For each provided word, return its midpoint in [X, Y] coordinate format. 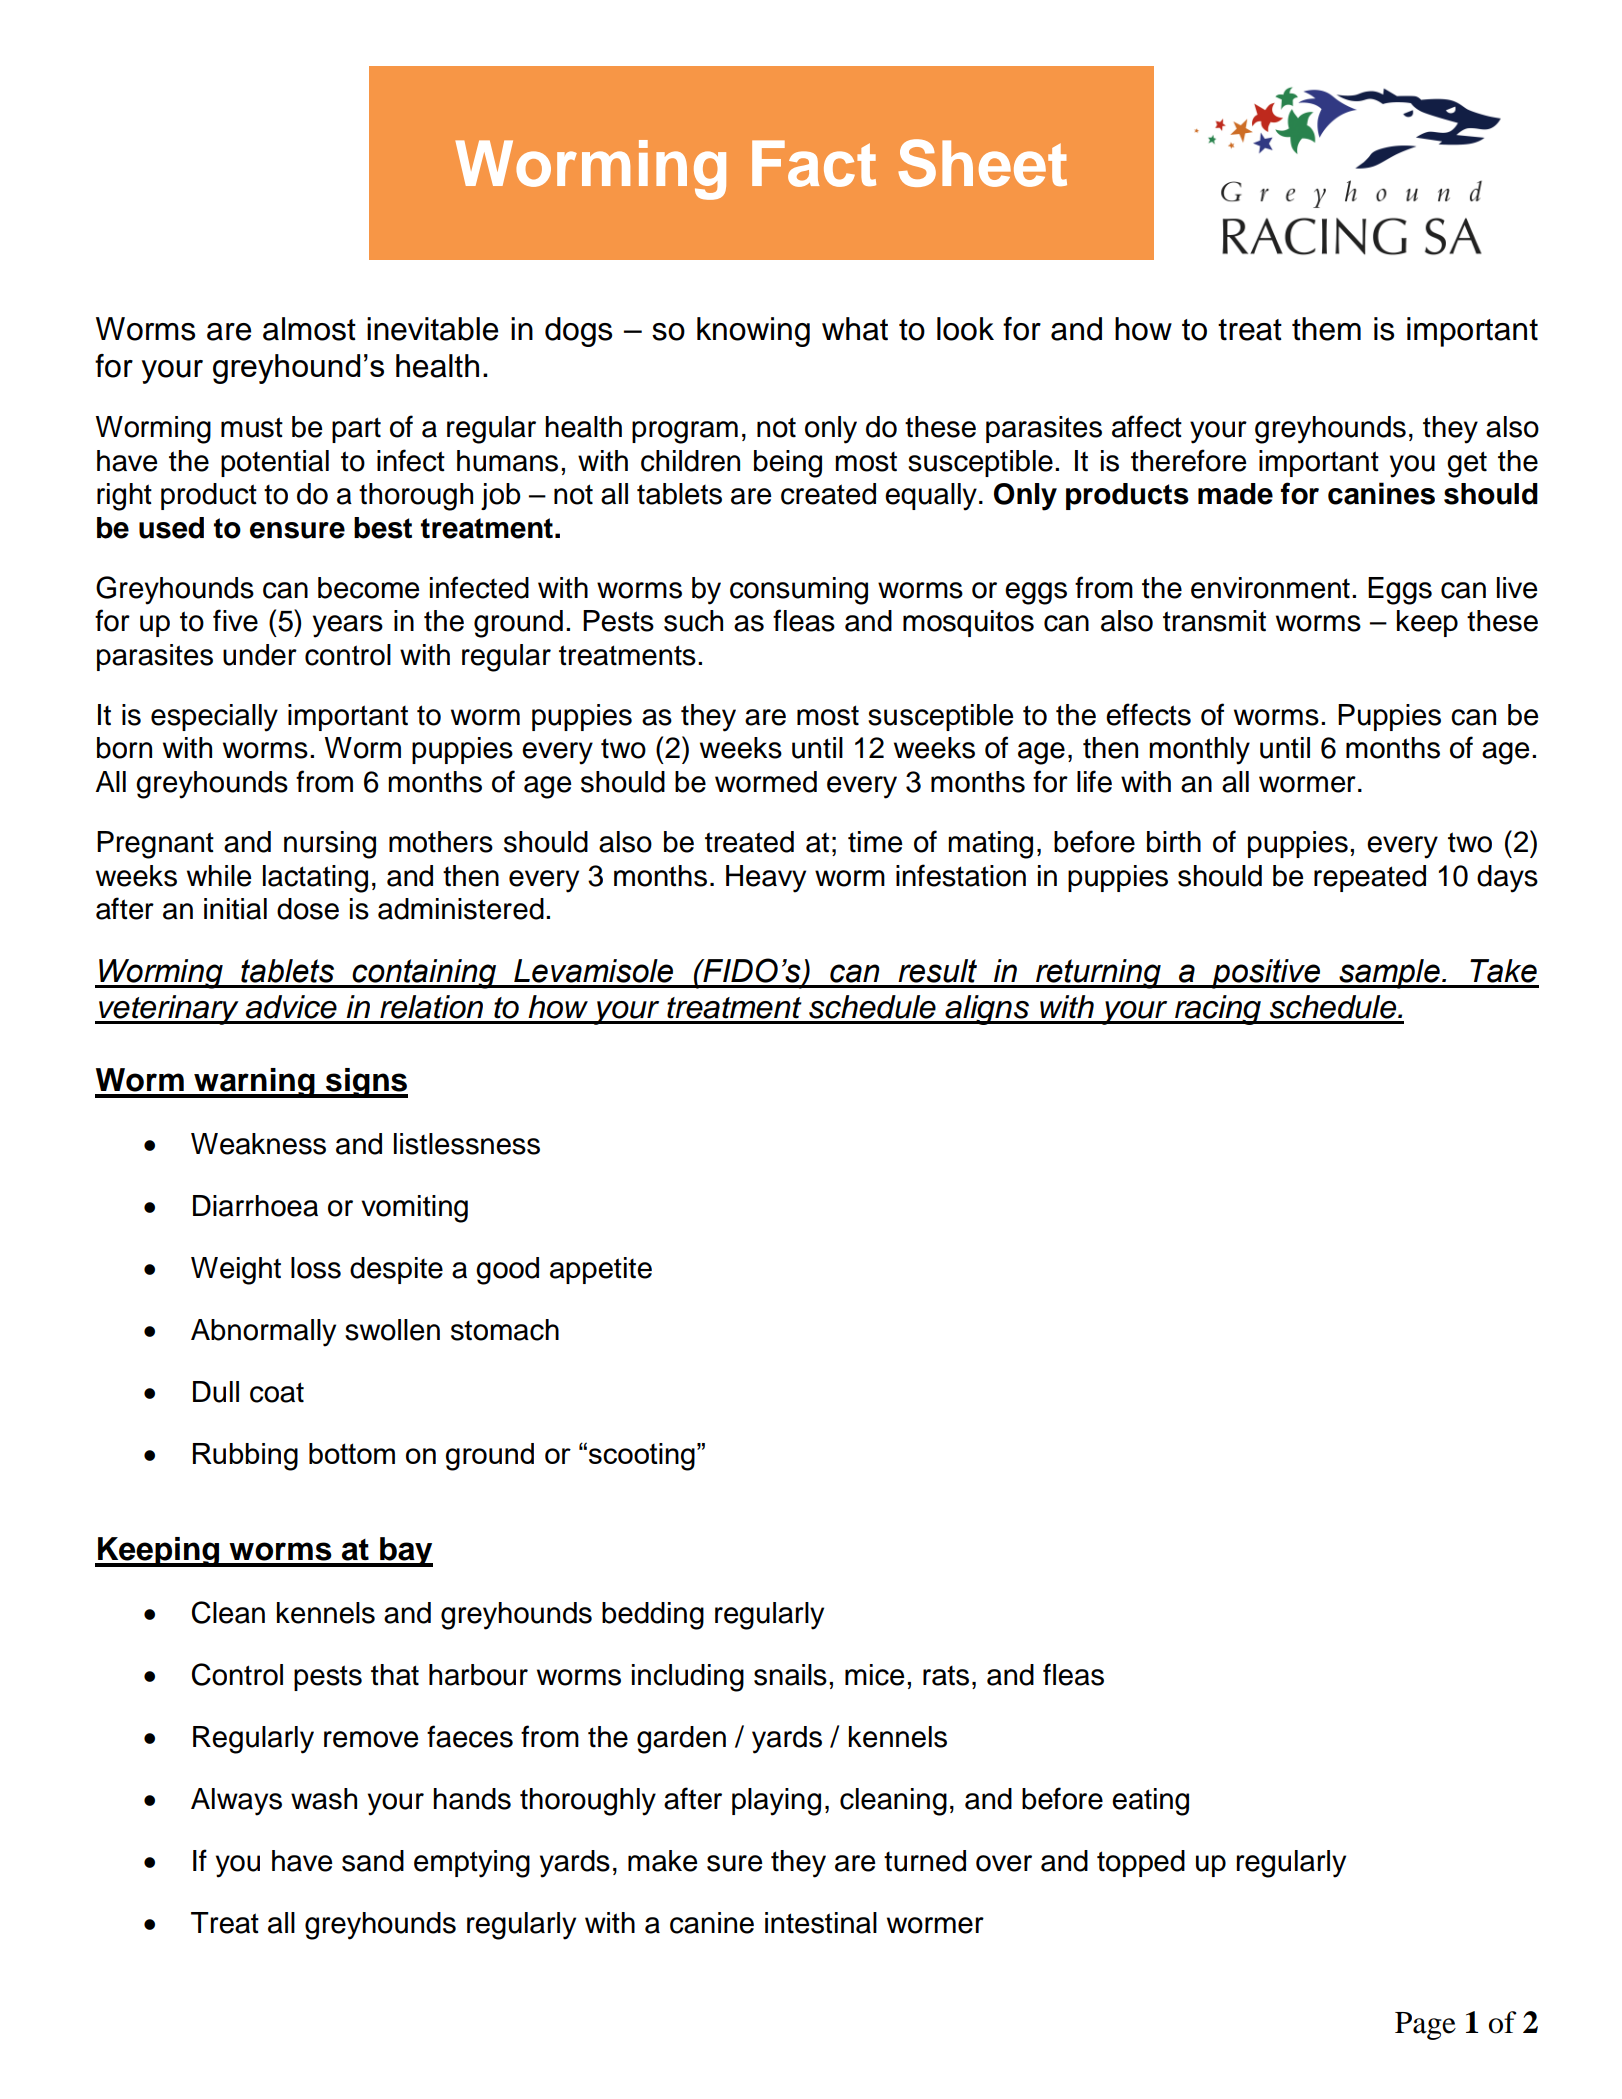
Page [1425, 2026]
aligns [987, 1010]
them [1326, 329]
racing [1218, 1010]
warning [254, 1083]
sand [373, 1861]
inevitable [432, 329]
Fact [814, 163]
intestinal [821, 1923]
